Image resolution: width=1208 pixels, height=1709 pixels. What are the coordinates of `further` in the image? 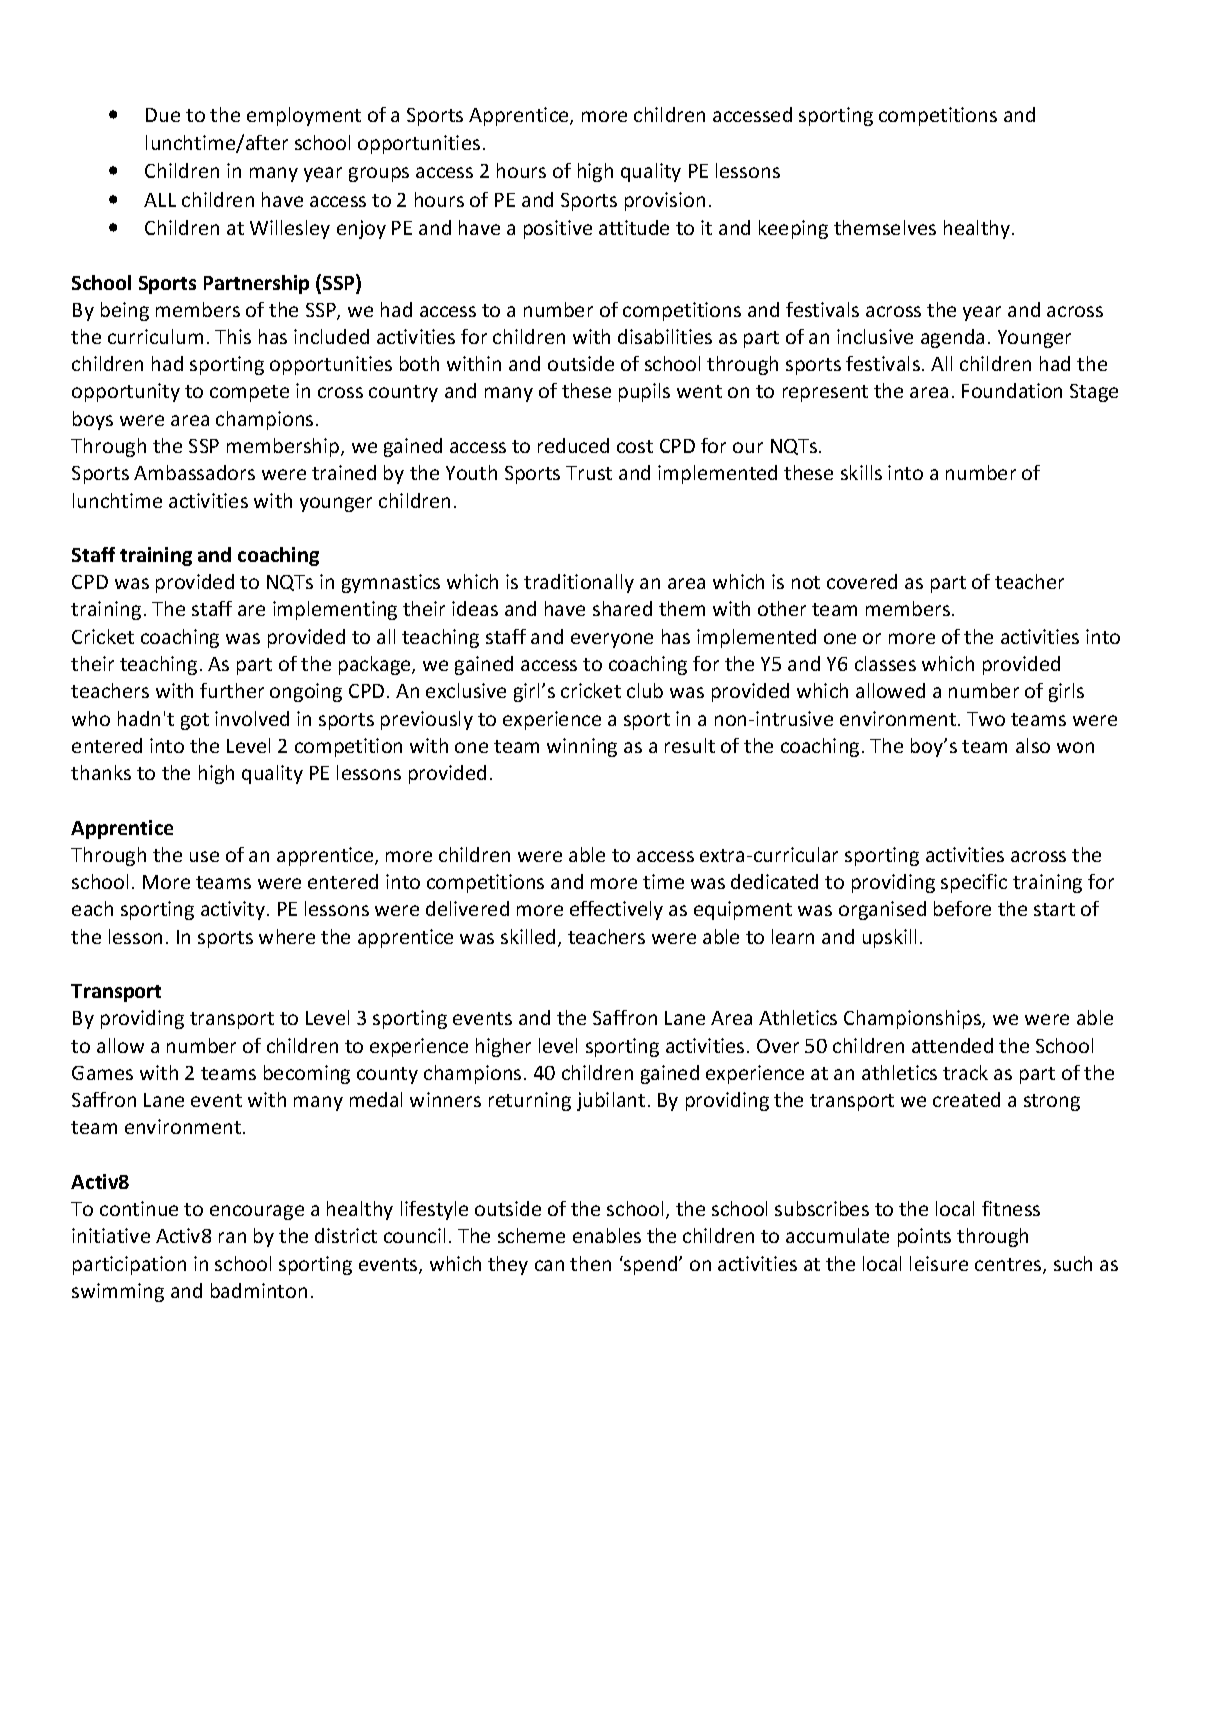 It's located at (232, 690).
